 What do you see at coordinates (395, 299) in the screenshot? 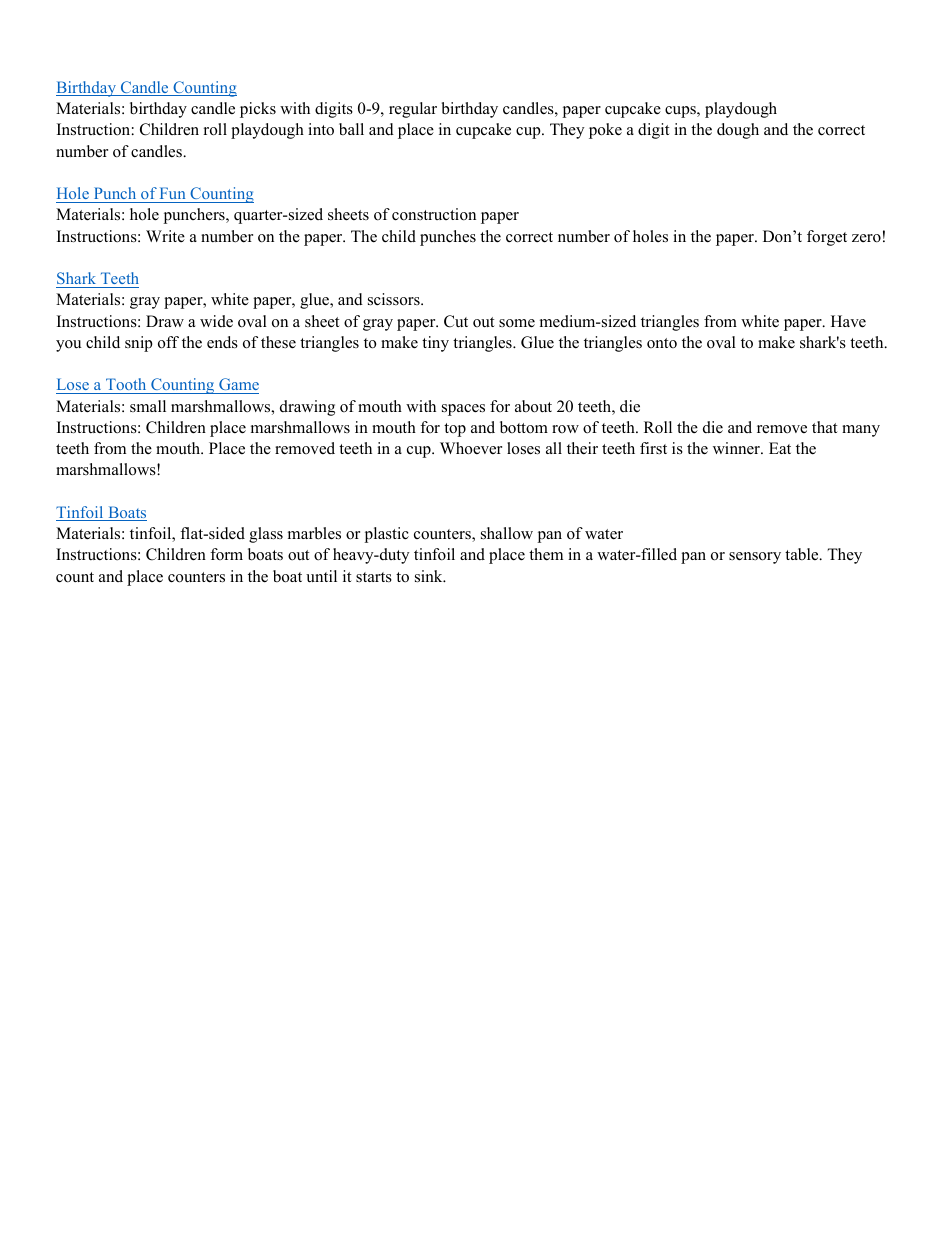
I see `scissors` at bounding box center [395, 299].
